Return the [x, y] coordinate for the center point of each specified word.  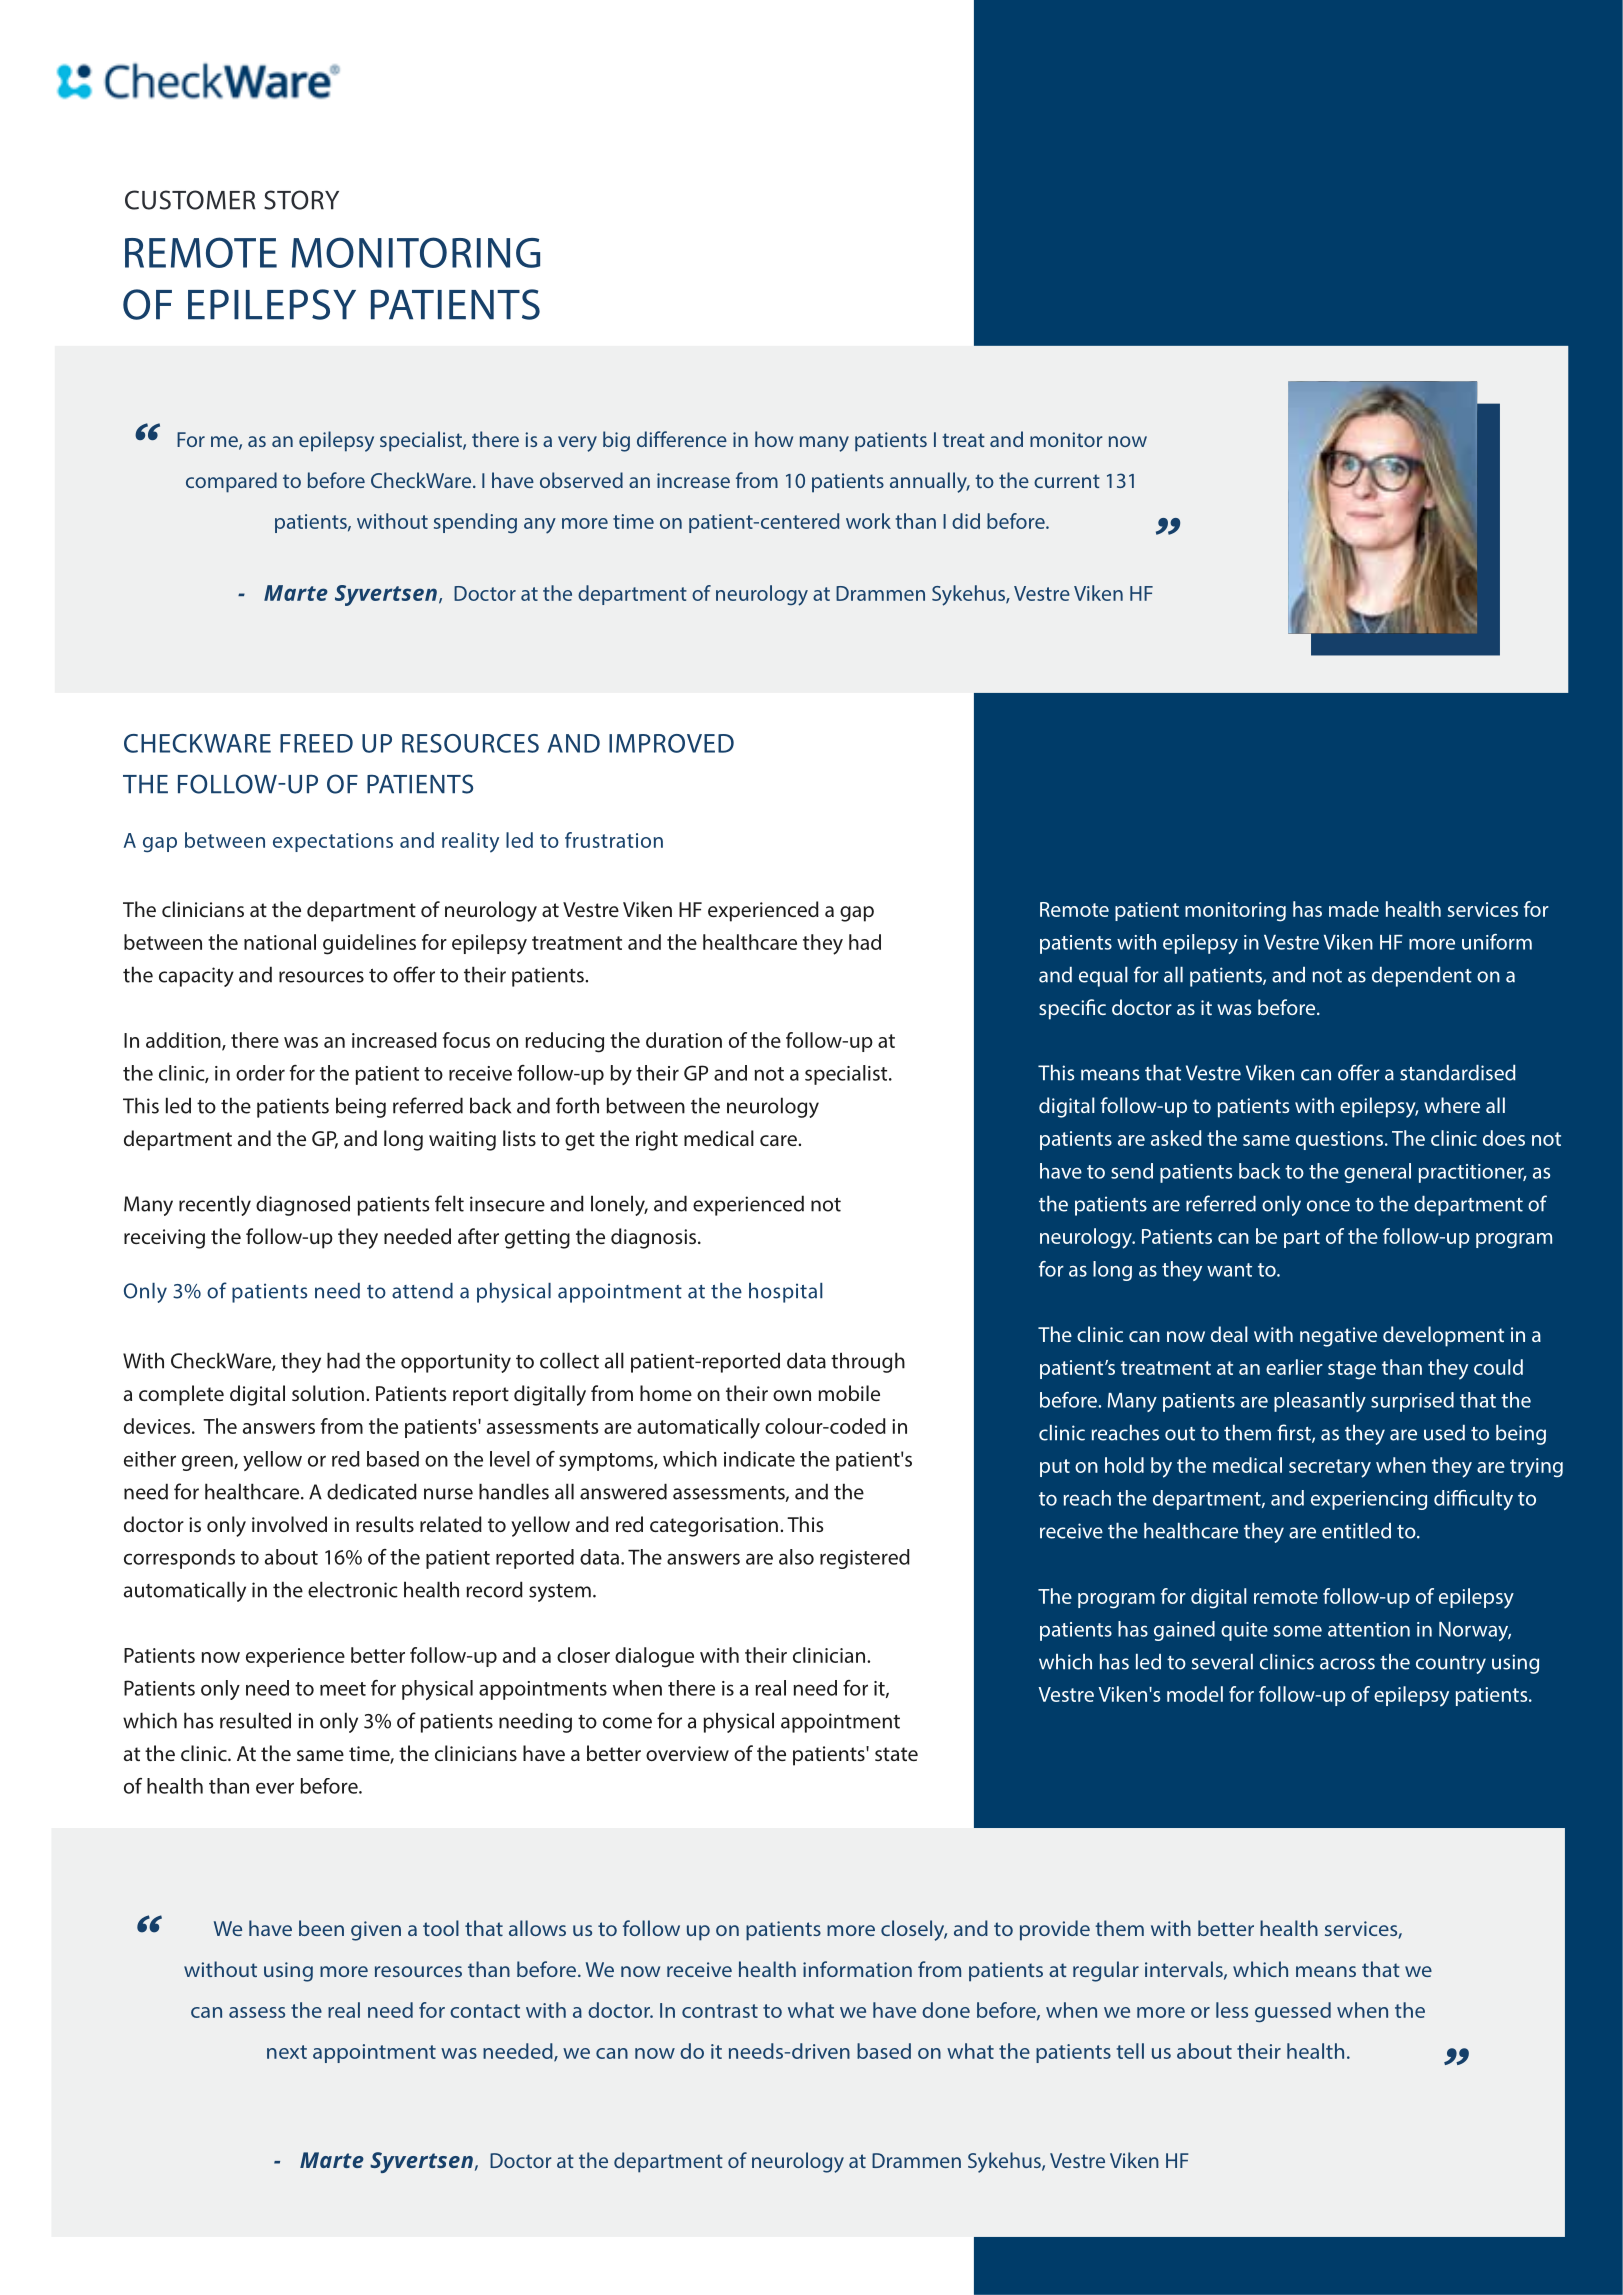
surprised [1412, 1402]
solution [328, 1393]
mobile [849, 1393]
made [1354, 909]
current [1067, 481]
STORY [301, 200]
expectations [333, 842]
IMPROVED [671, 743]
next [287, 2052]
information [857, 1969]
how [774, 439]
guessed [1293, 2012]
